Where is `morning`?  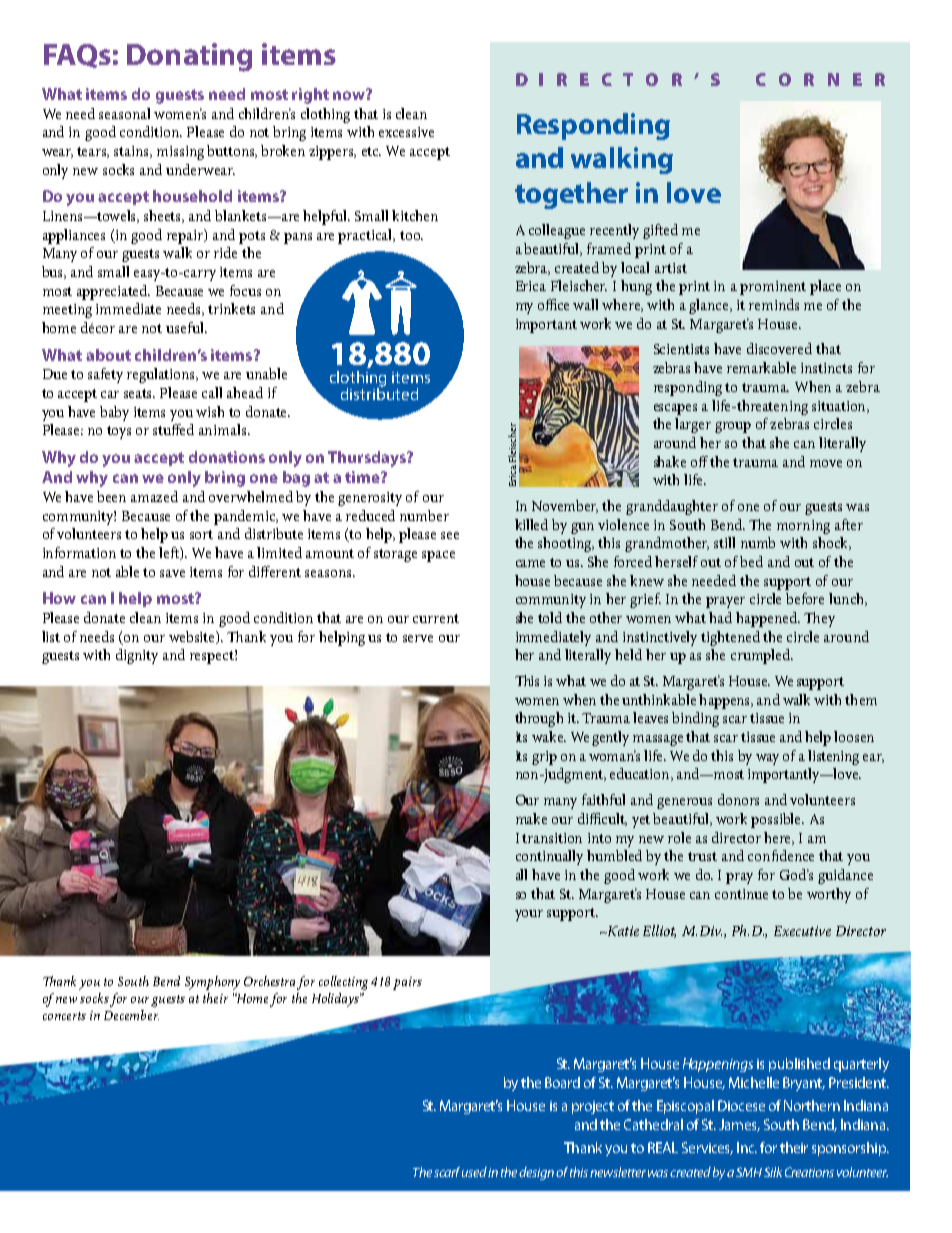 morning is located at coordinates (803, 527).
